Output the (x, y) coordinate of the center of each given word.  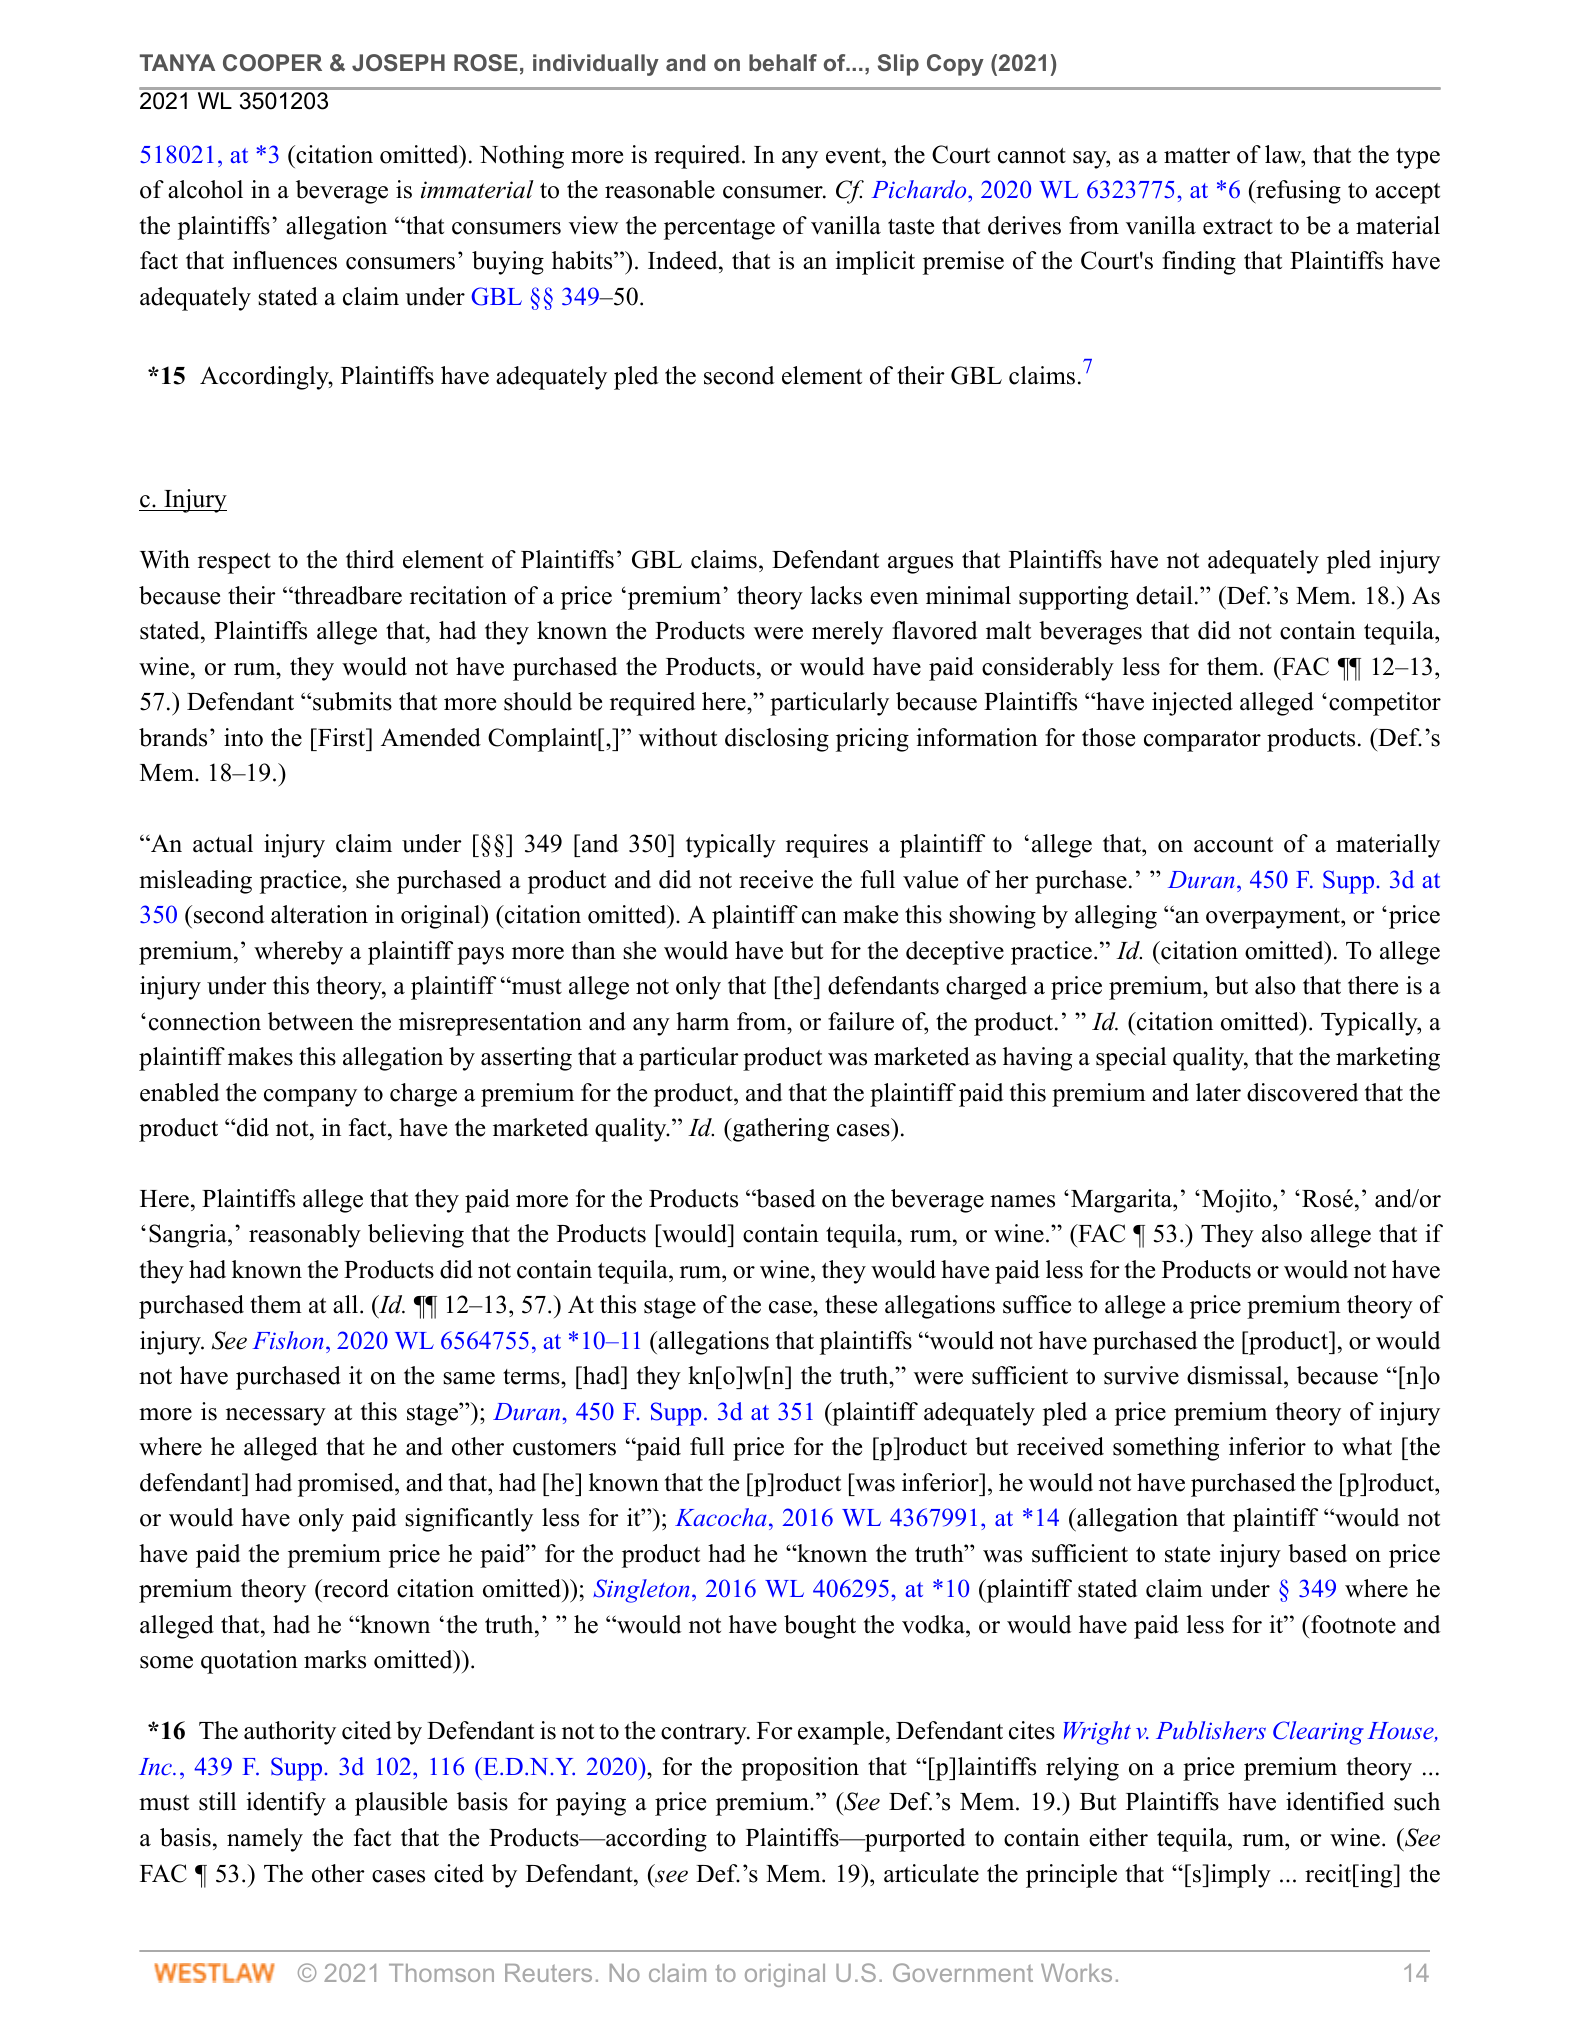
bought (820, 1627)
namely (265, 1840)
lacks (836, 595)
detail (1164, 595)
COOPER (272, 62)
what (1367, 1446)
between (311, 1021)
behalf (783, 62)
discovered (1303, 1092)
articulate (931, 1873)
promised (347, 1485)
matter (1197, 156)
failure (861, 1021)
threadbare (347, 595)
